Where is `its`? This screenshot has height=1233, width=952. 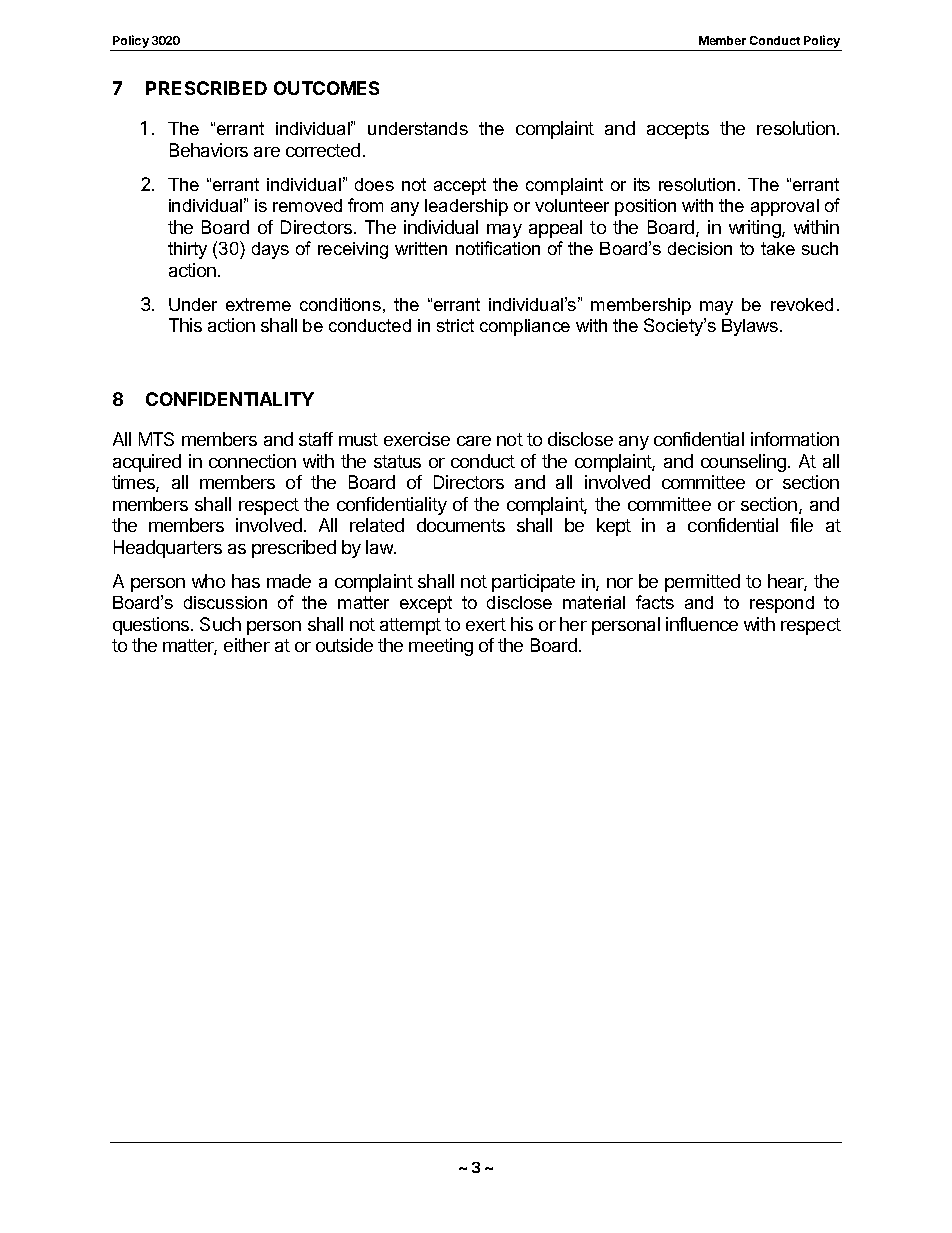 its is located at coordinates (642, 184).
